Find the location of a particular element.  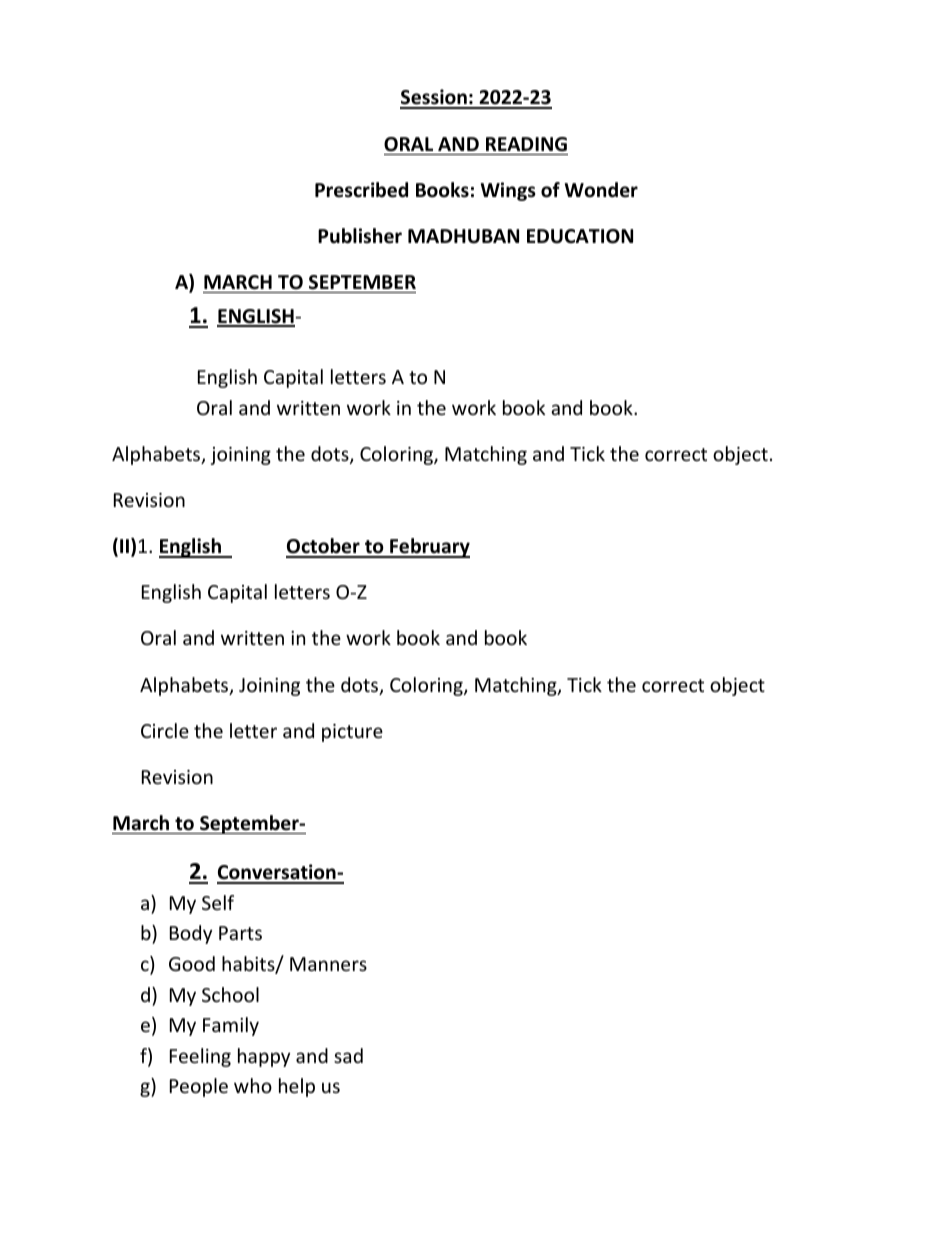

Wonder is located at coordinates (601, 190).
